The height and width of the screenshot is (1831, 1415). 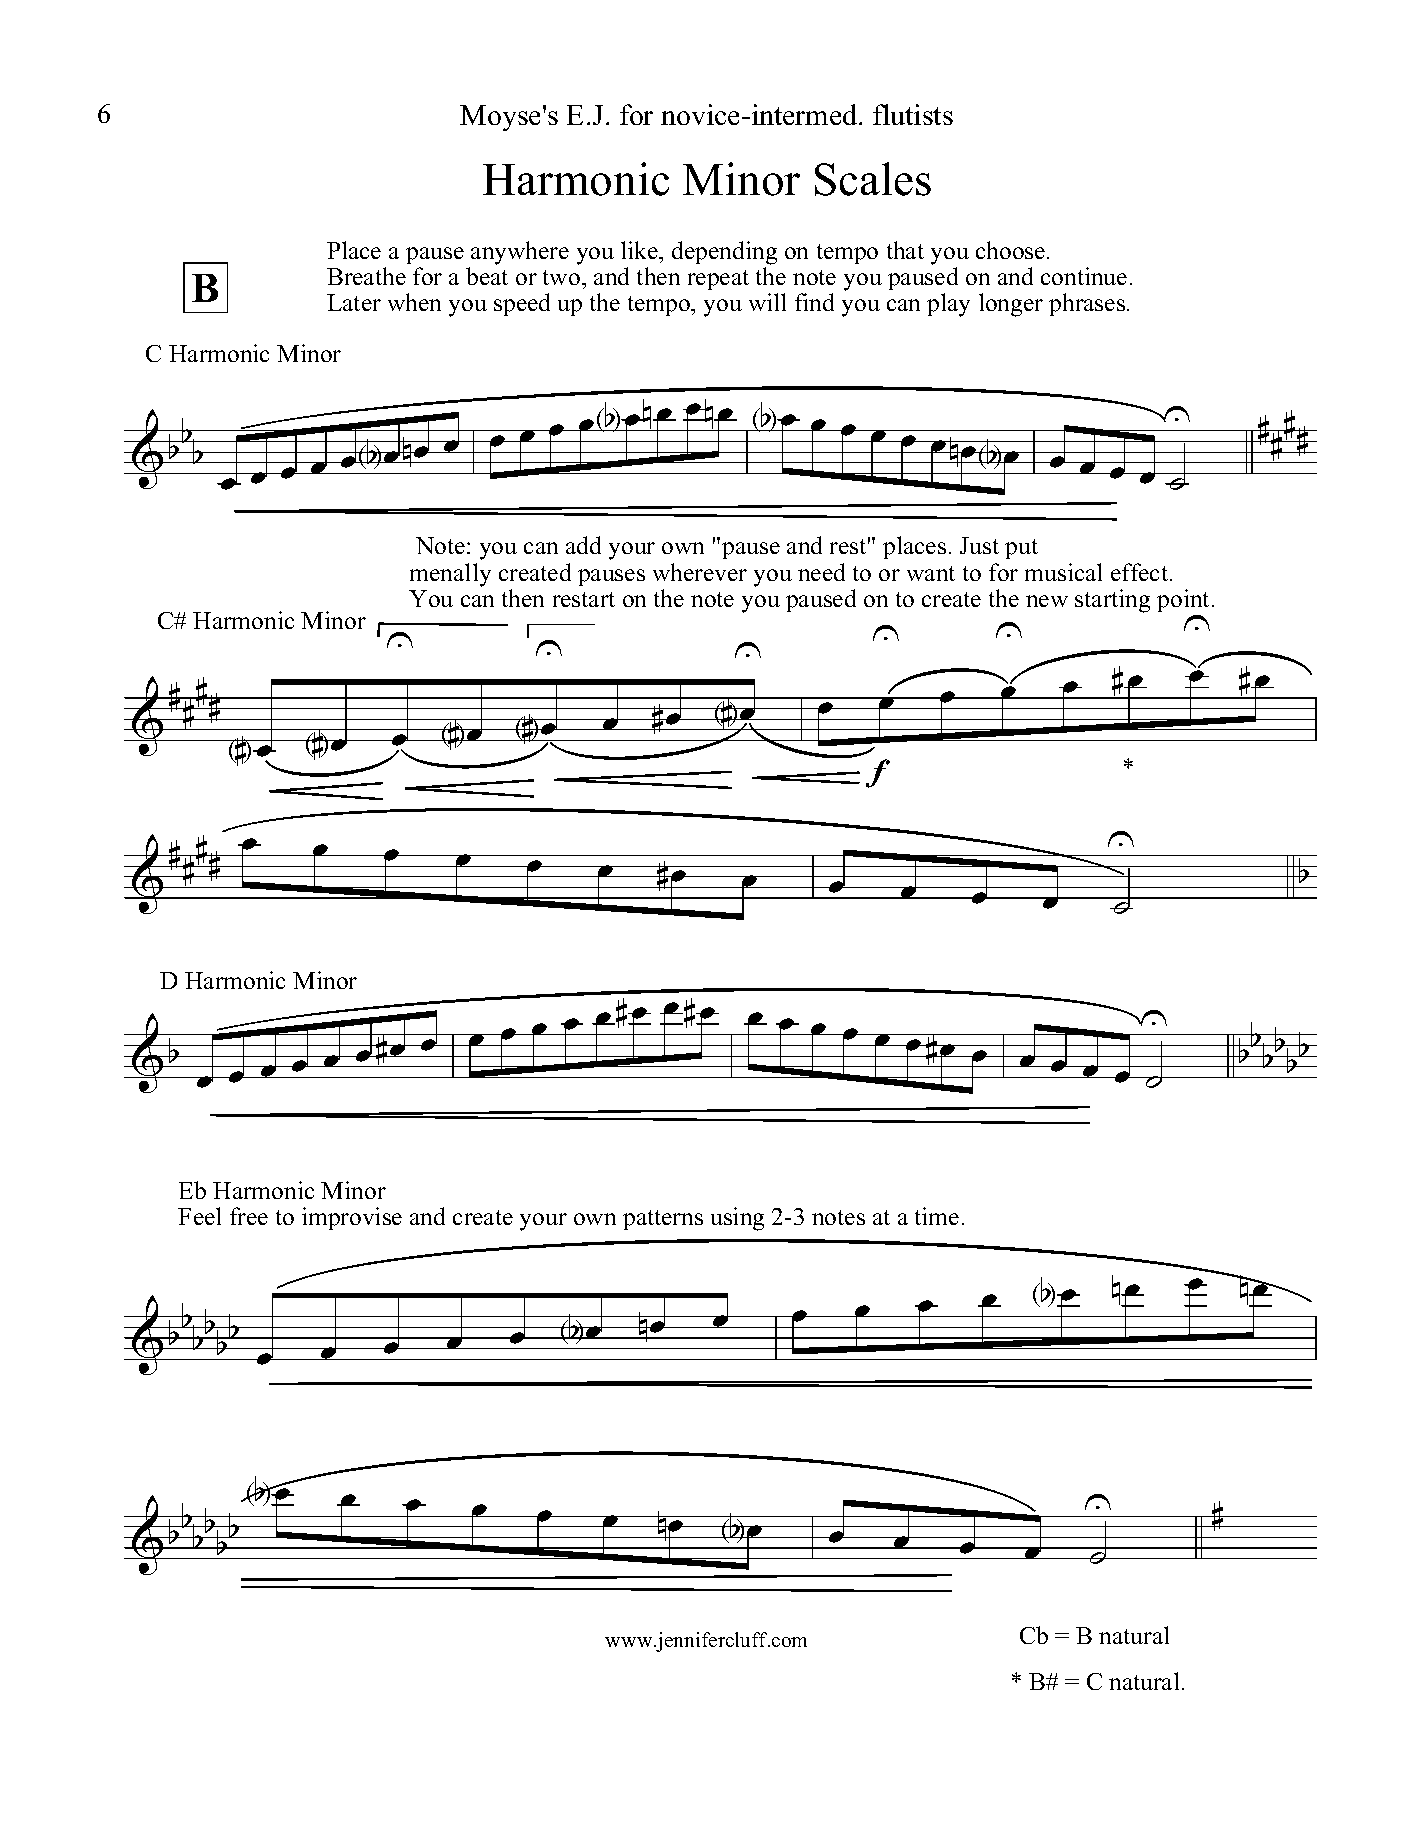 I want to click on depending, so click(x=724, y=253).
